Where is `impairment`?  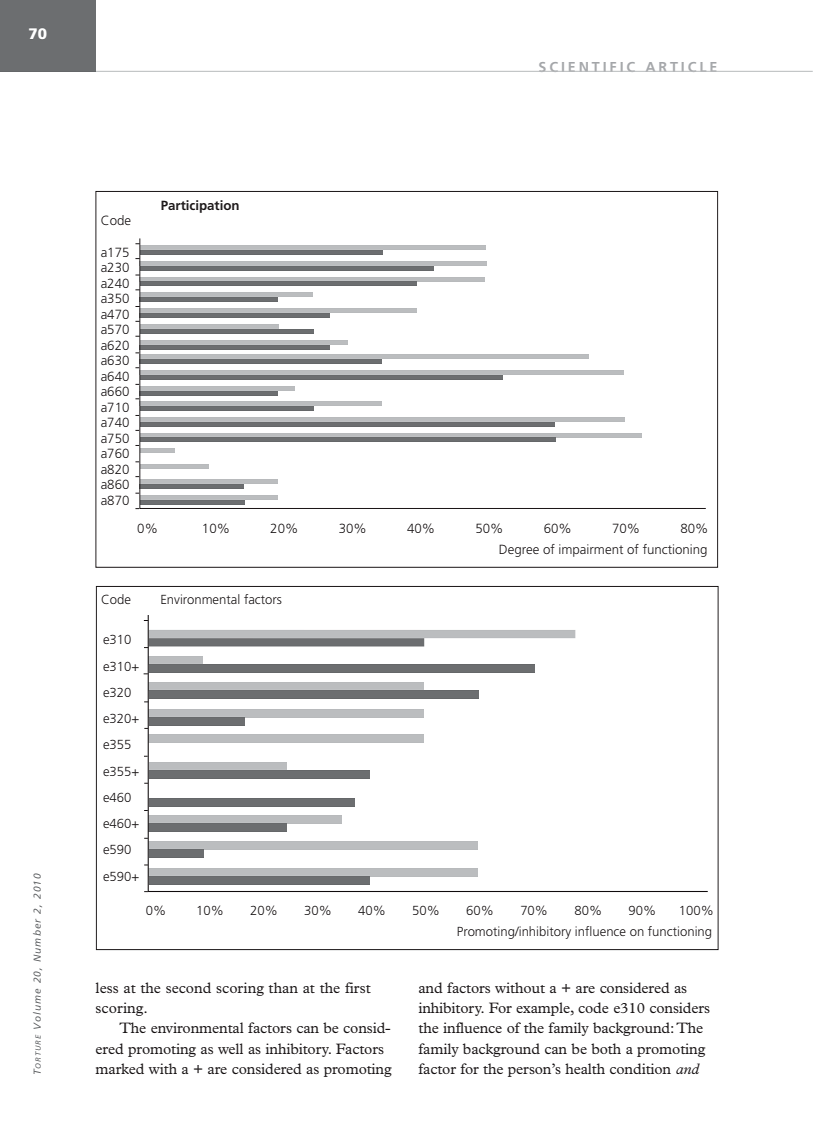 impairment is located at coordinates (591, 550).
